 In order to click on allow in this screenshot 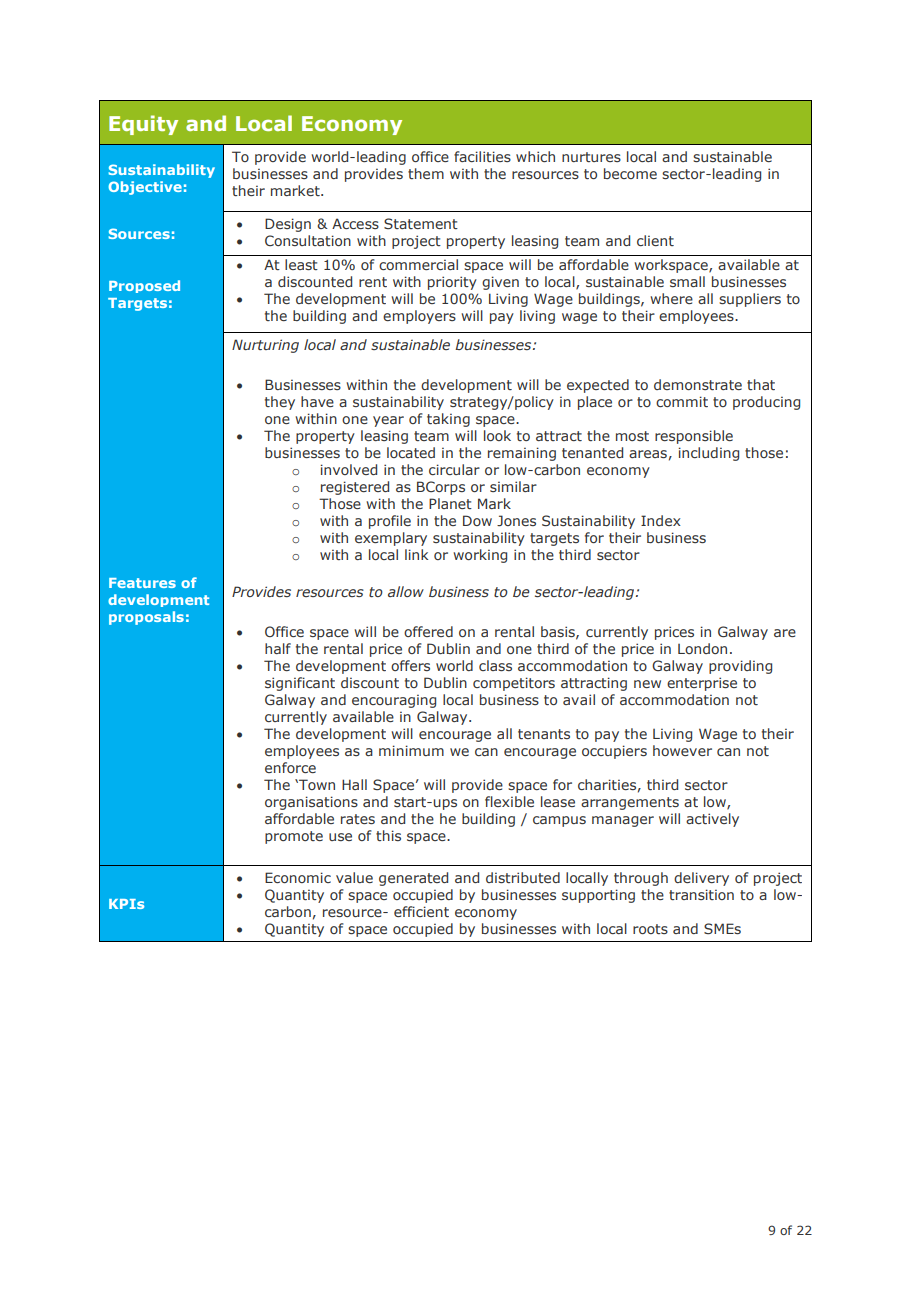, I will do `click(406, 591)`.
